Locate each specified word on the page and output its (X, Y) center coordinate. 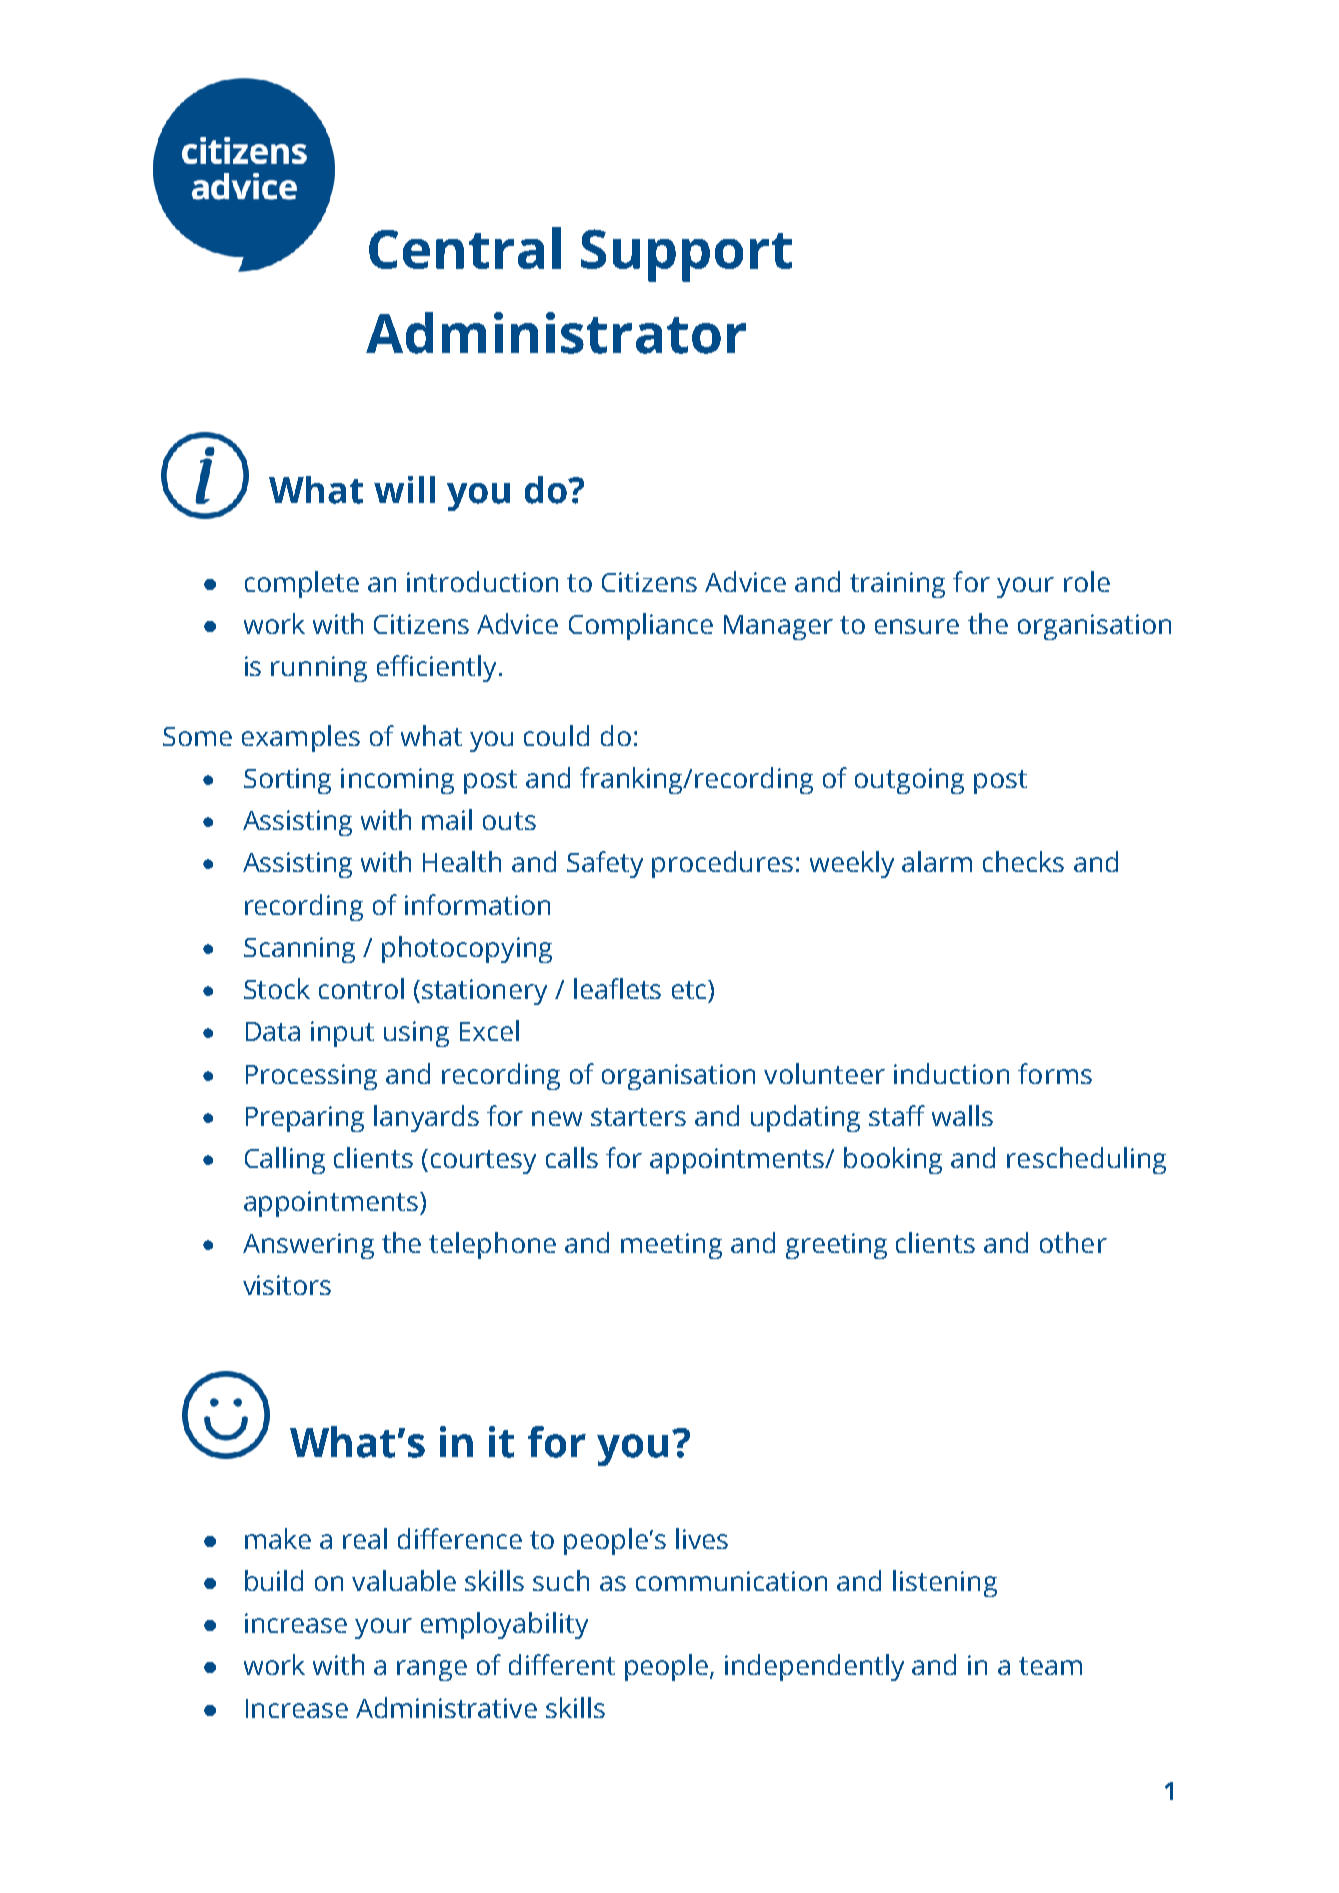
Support (686, 255)
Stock (277, 988)
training (897, 585)
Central (465, 248)
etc (690, 989)
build (274, 1580)
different (562, 1664)
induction (951, 1073)
